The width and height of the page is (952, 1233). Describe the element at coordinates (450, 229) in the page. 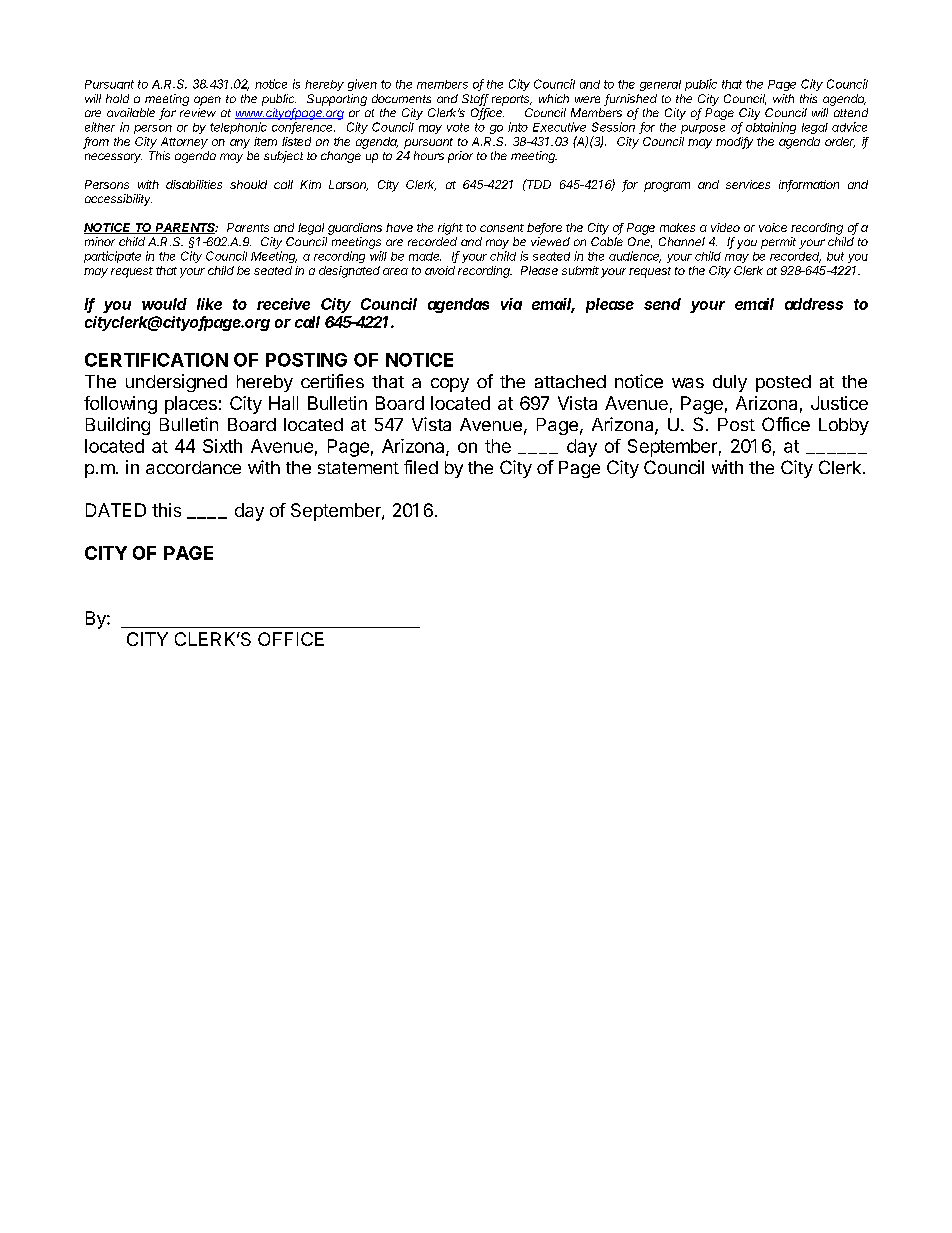

I see `right` at that location.
